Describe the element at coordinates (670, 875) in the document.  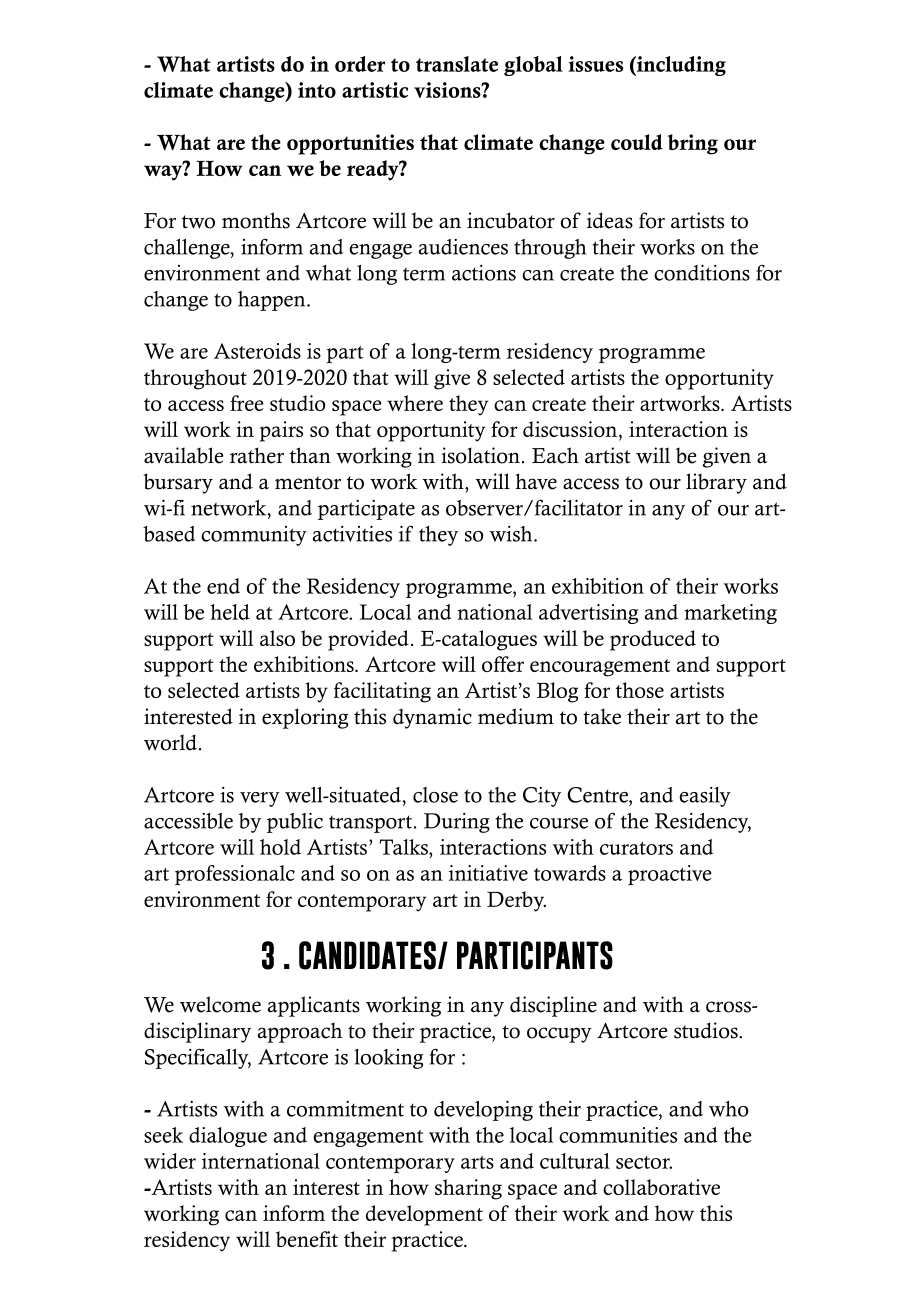
I see `proactive` at that location.
